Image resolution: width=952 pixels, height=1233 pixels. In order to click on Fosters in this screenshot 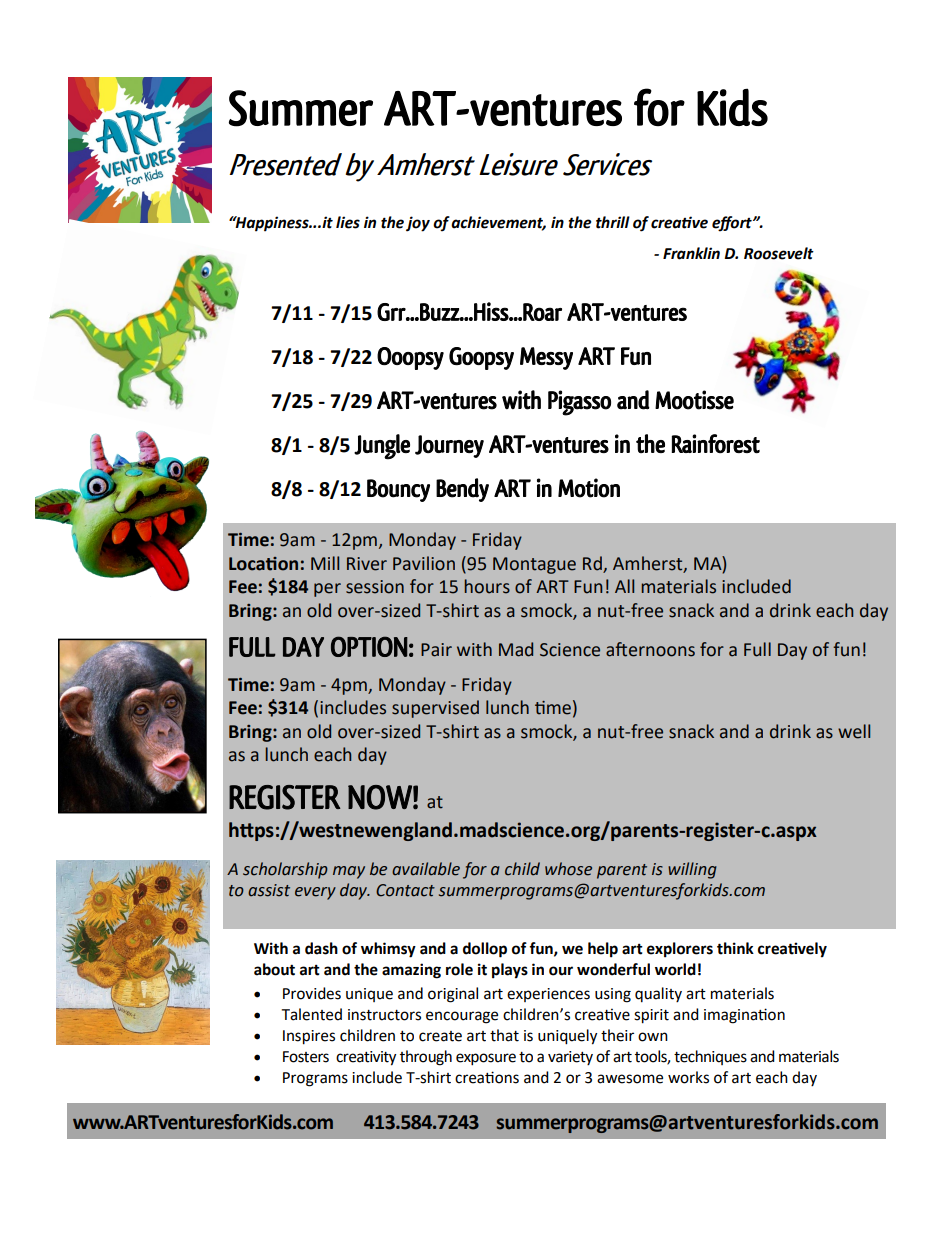, I will do `click(306, 1057)`.
